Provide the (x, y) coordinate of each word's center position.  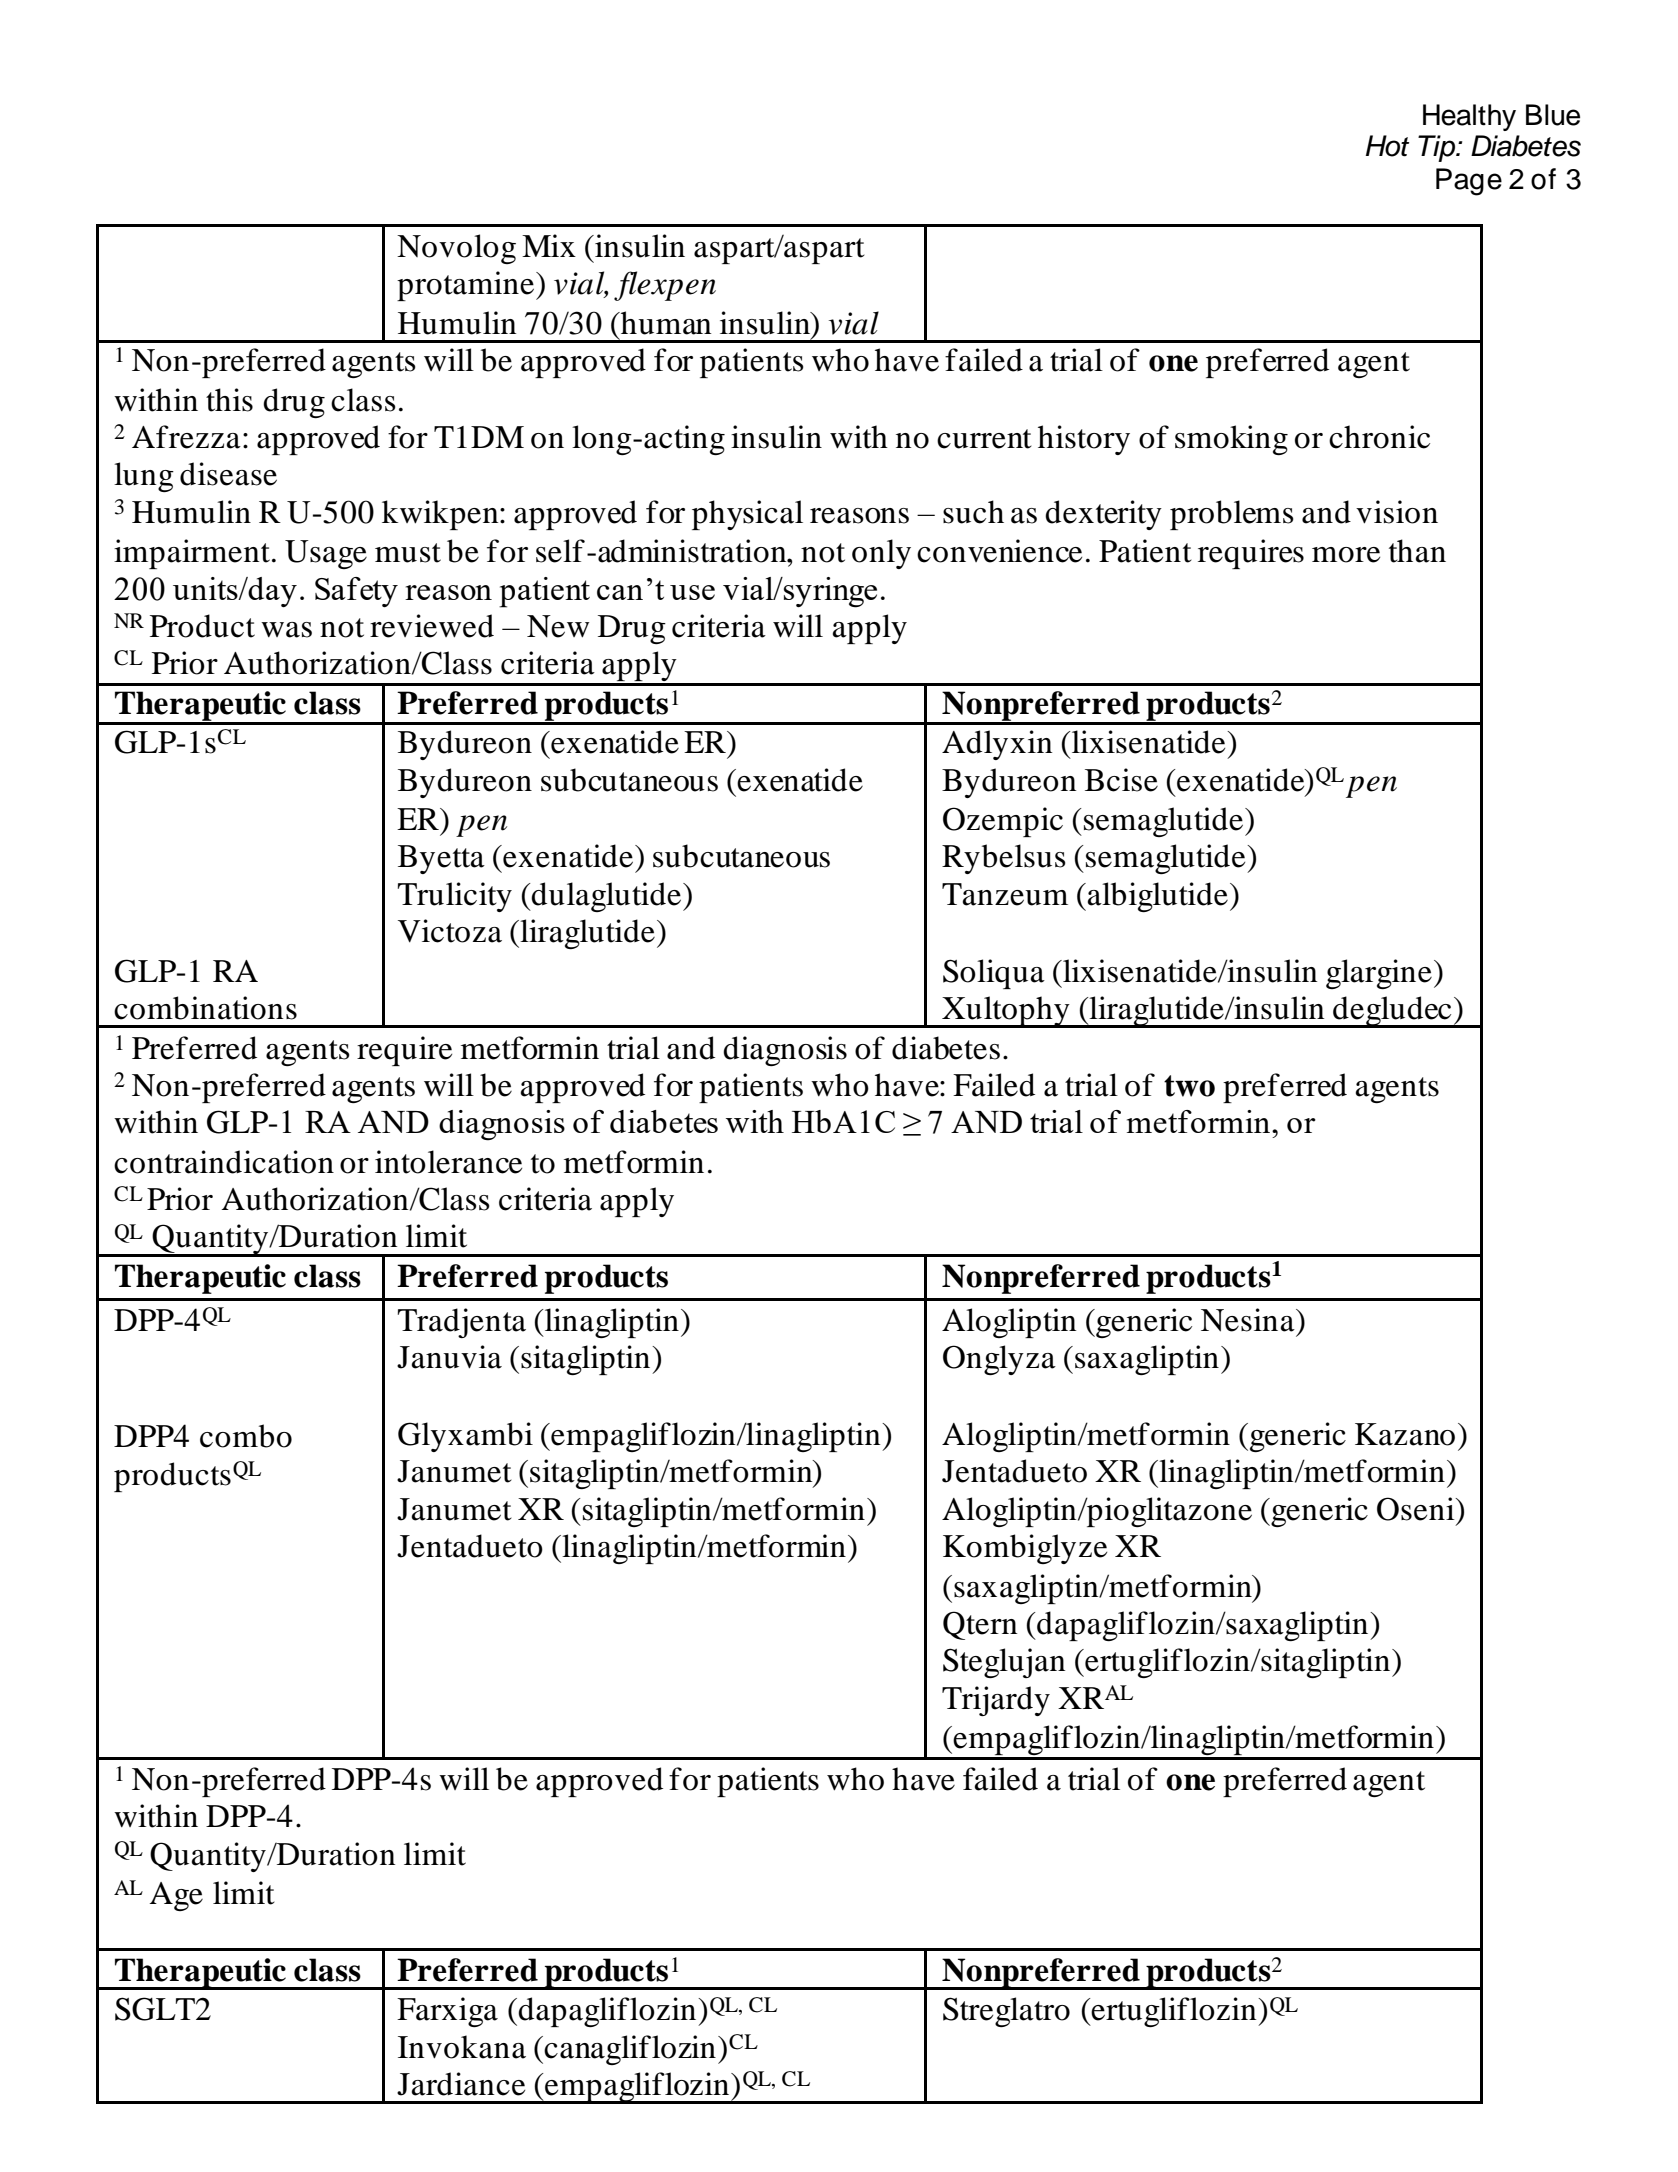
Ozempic (1003, 822)
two (1189, 1086)
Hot (1387, 146)
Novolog (456, 249)
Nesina (1249, 1320)
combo (246, 1436)
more (1346, 555)
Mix (549, 245)
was (286, 630)
